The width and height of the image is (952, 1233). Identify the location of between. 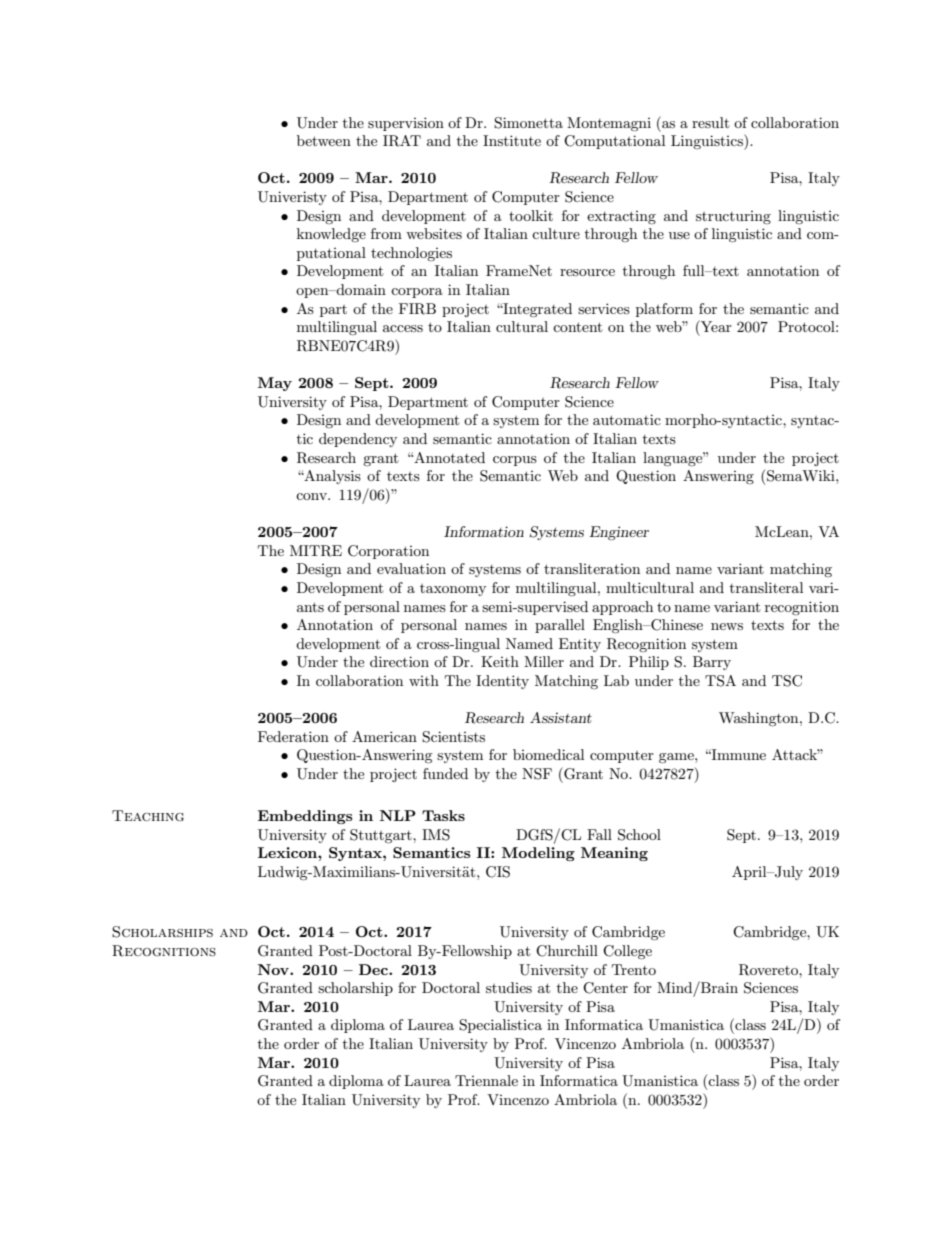
(324, 140).
